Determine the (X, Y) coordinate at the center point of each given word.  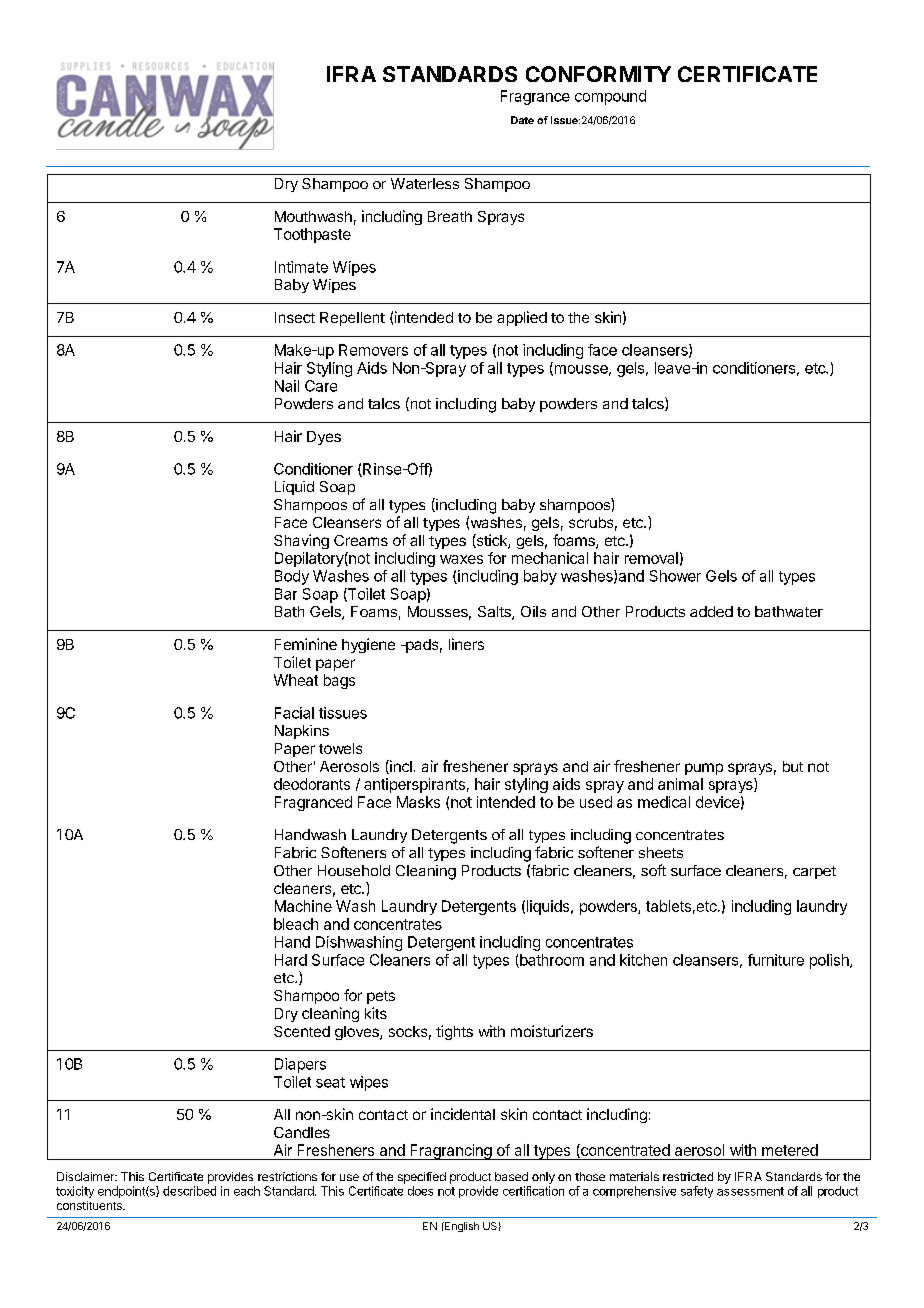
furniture (776, 960)
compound (610, 97)
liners (466, 644)
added (711, 611)
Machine (303, 906)
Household (354, 870)
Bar (286, 594)
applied (522, 318)
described (189, 1191)
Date (522, 120)
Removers (373, 350)
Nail (287, 386)
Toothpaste (312, 235)
